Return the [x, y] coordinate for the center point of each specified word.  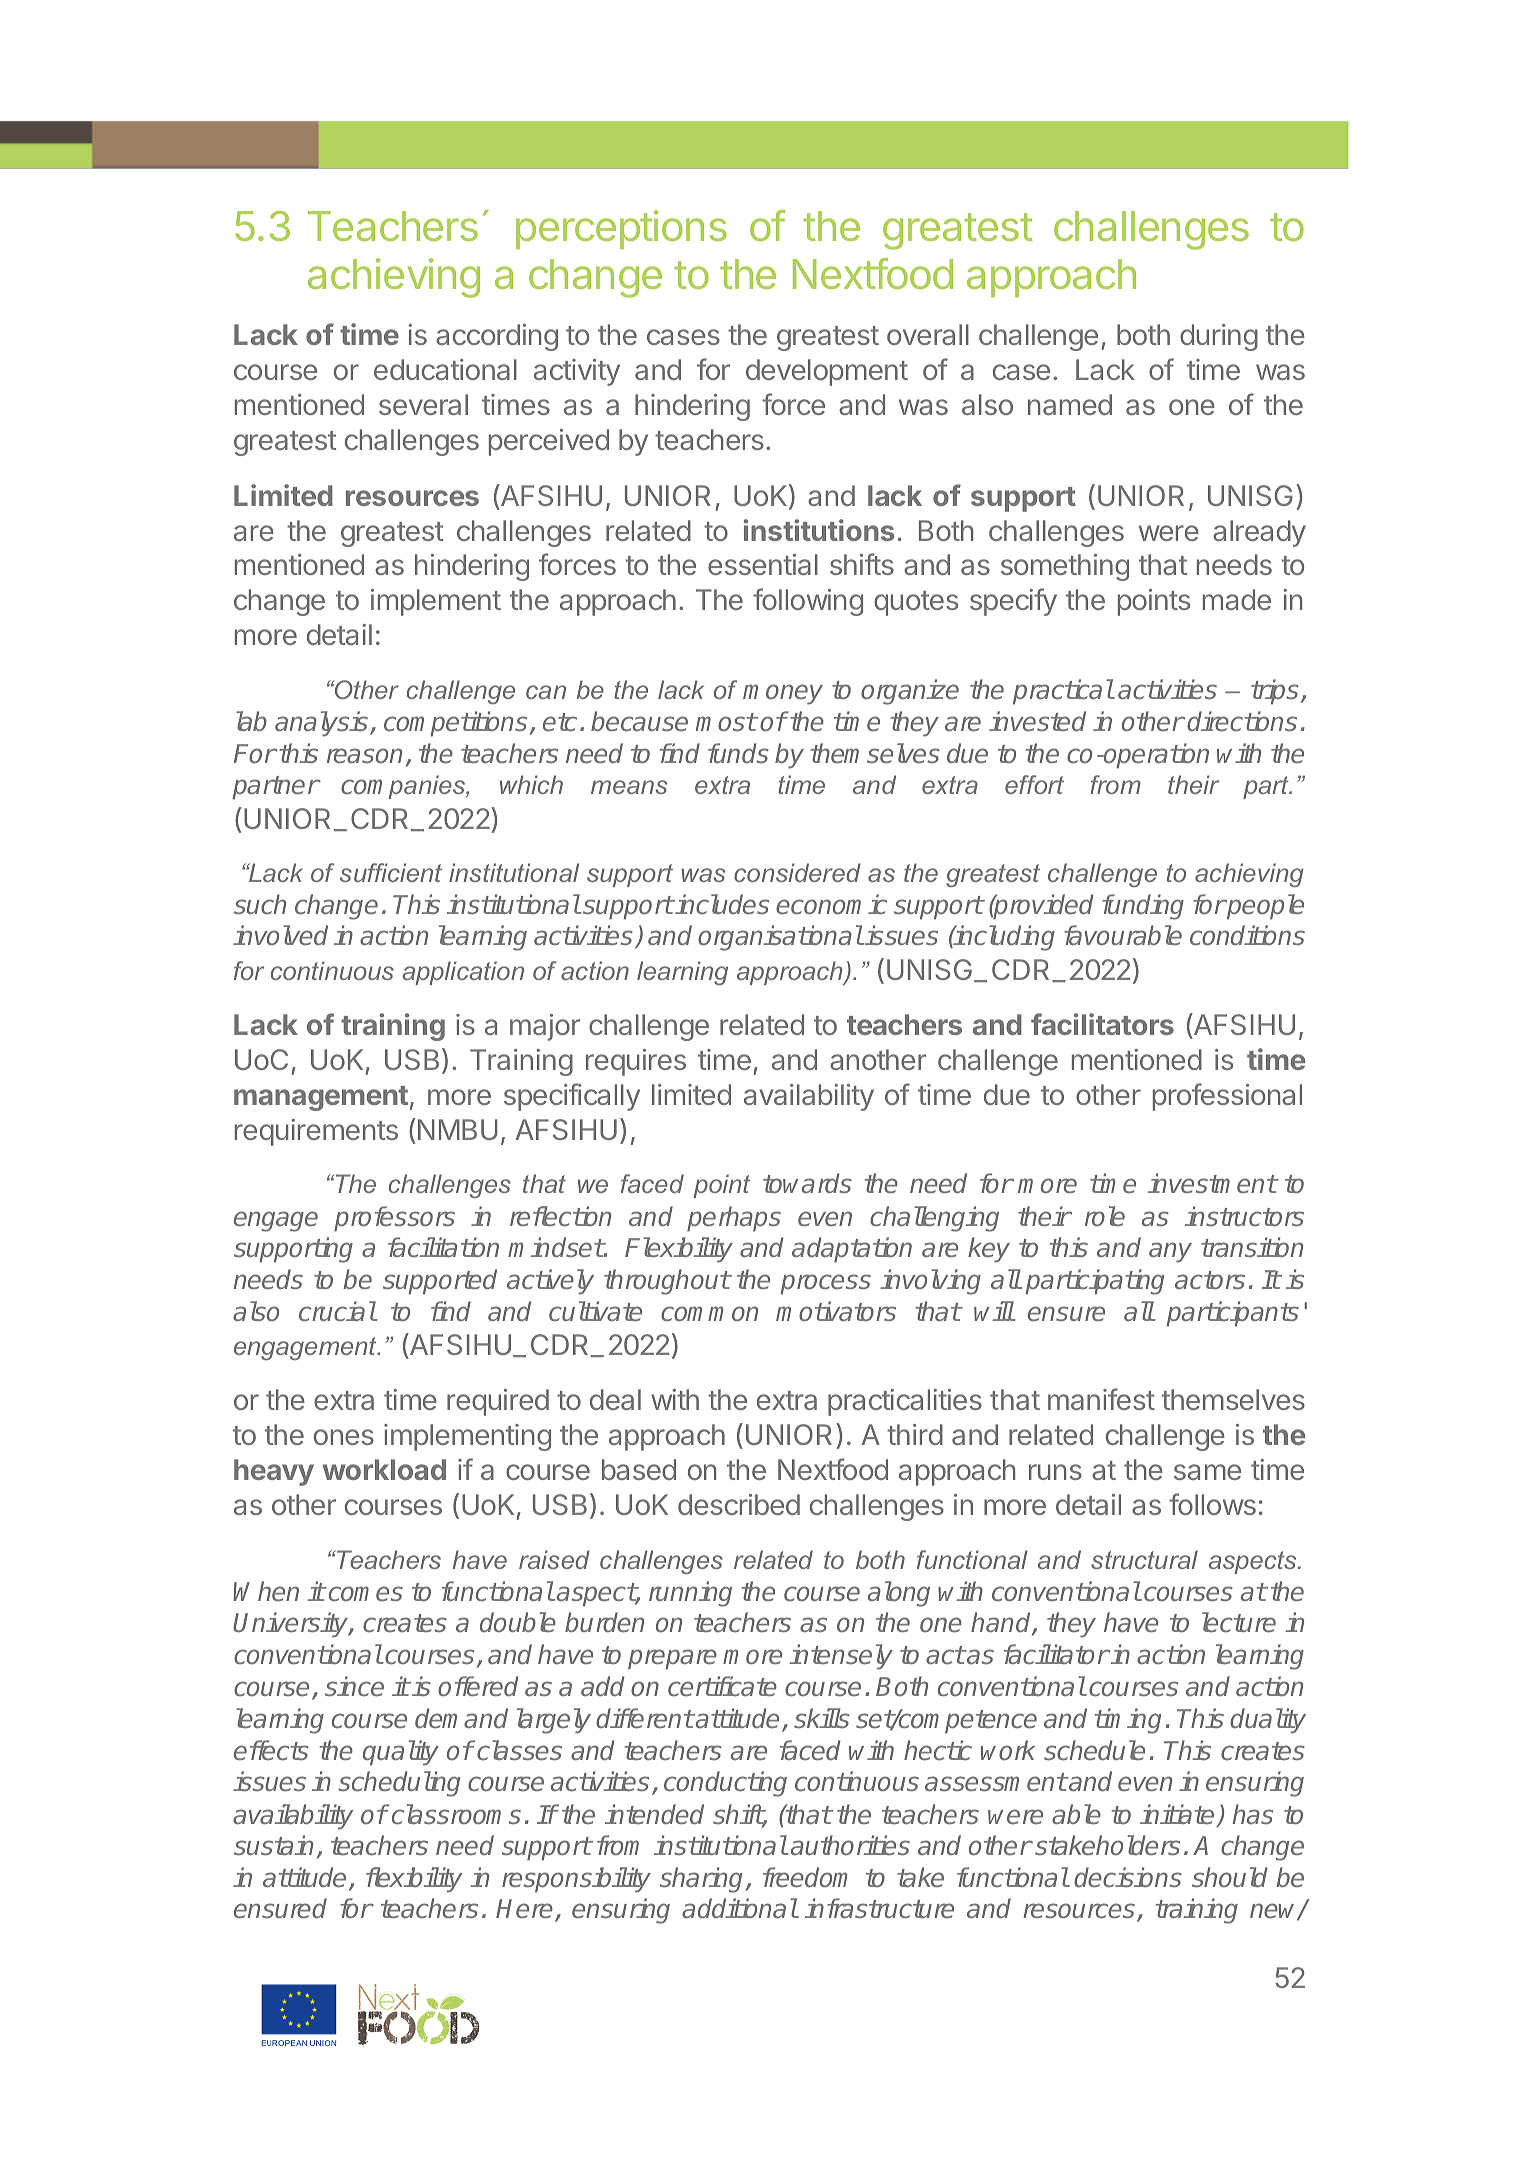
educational [445, 369]
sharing [701, 1880]
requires [636, 1062]
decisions [1128, 1877]
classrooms [456, 1814]
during [1219, 337]
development [827, 372]
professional [1227, 1097]
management [321, 1098]
